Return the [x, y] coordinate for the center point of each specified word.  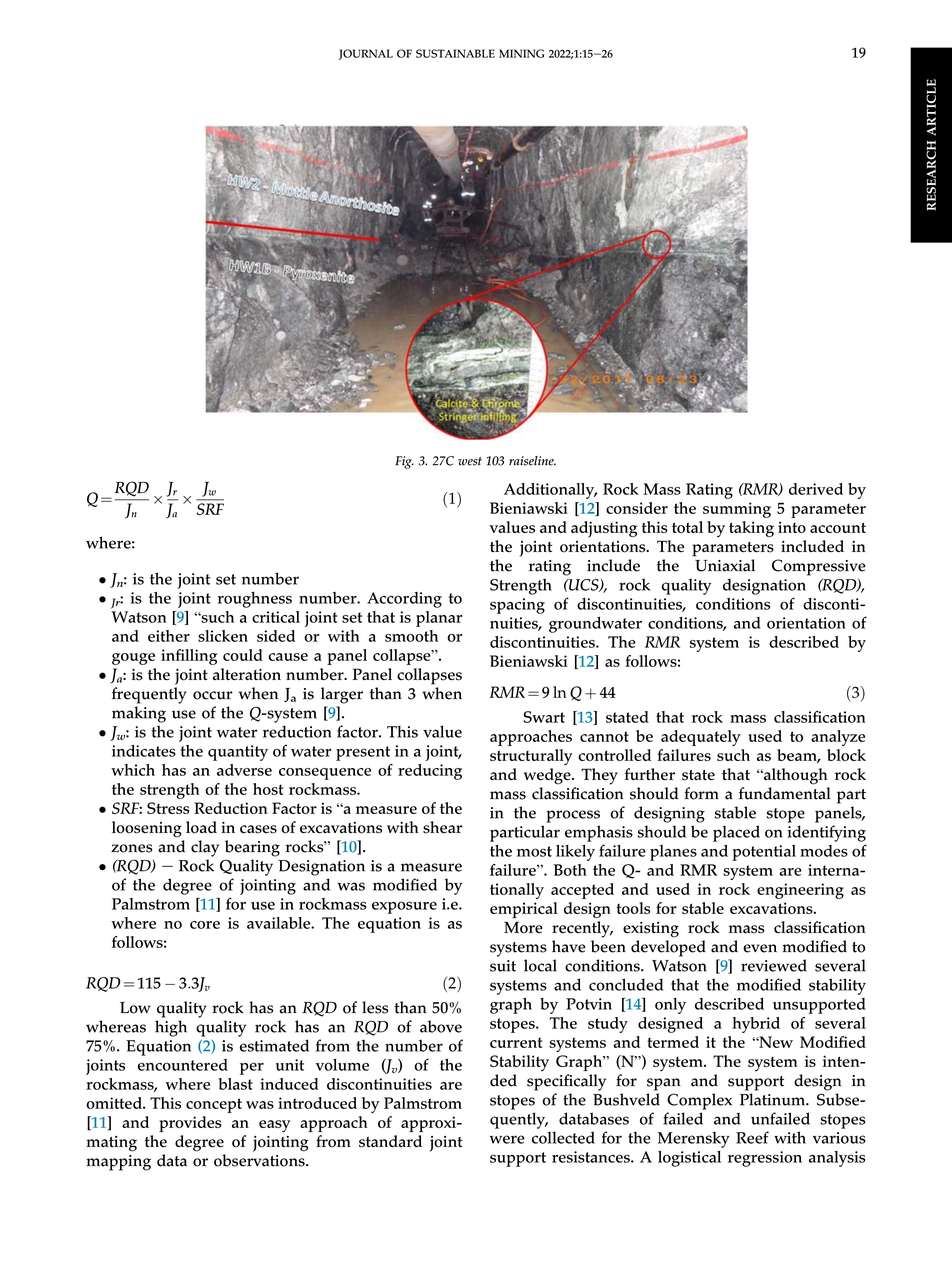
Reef [752, 1137]
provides [190, 1124]
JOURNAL [366, 54]
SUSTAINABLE [455, 53]
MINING [521, 53]
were [507, 1139]
